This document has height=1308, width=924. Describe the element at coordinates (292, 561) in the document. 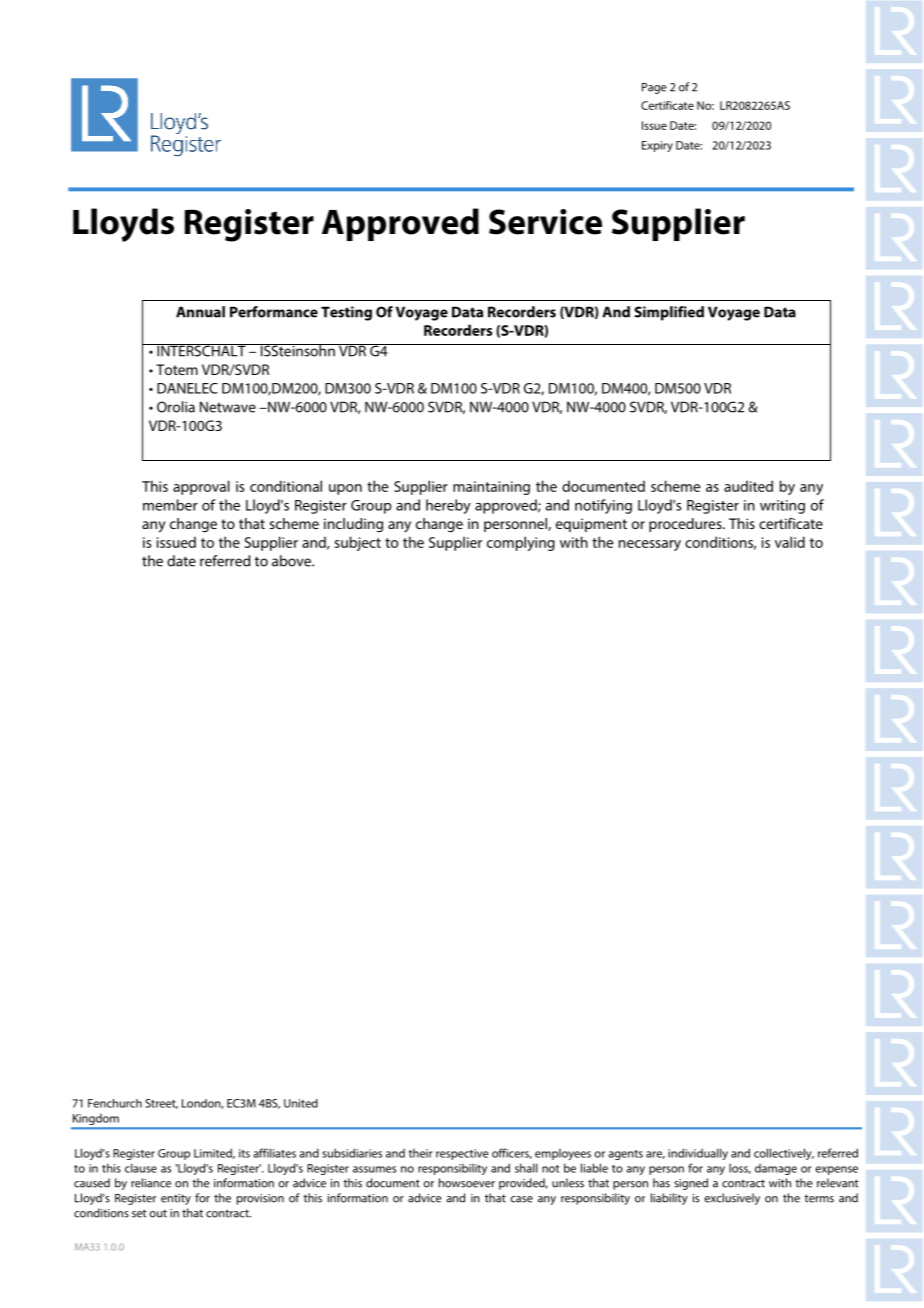

I see `above` at that location.
